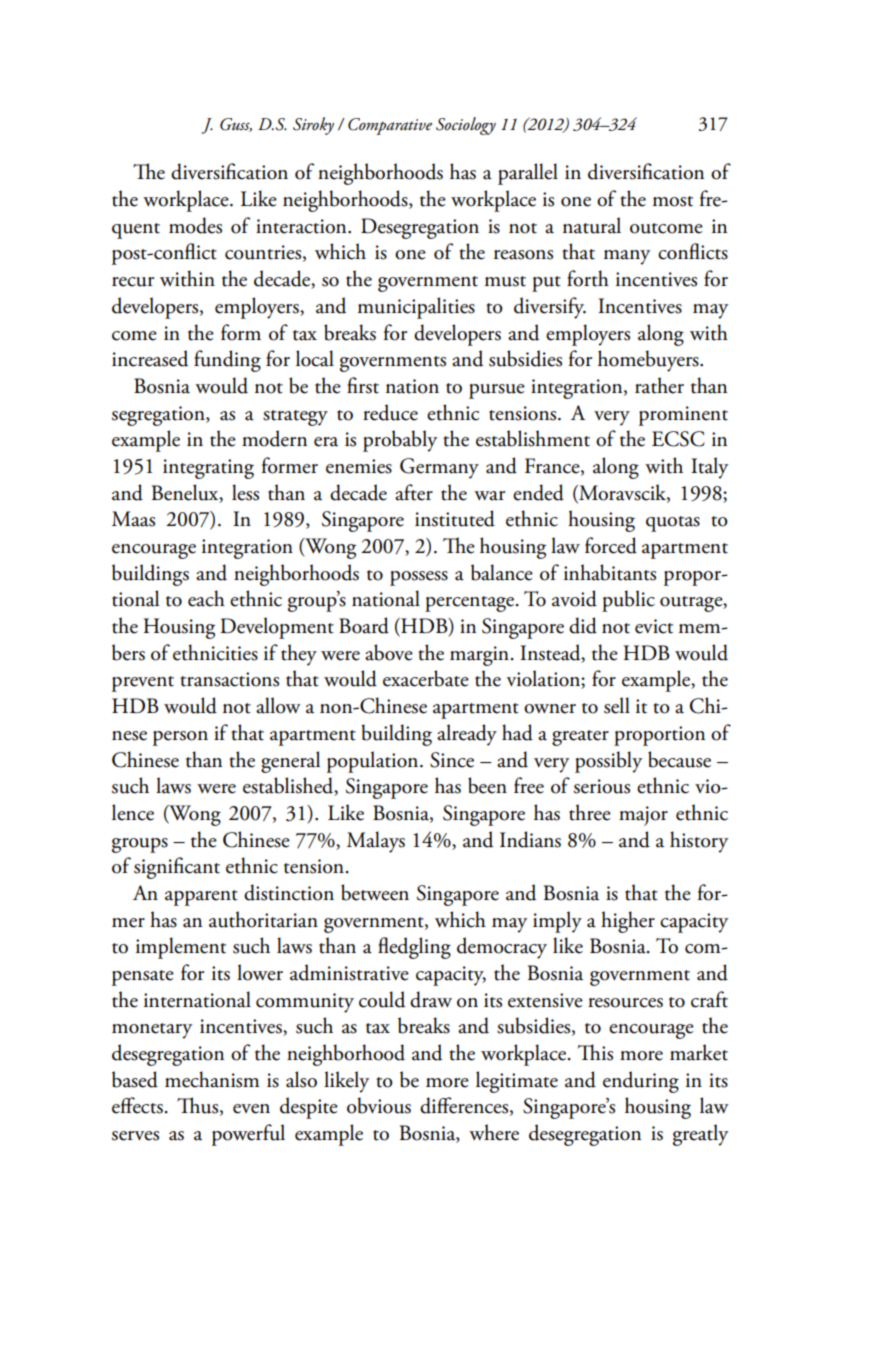  I want to click on rather, so click(659, 385).
